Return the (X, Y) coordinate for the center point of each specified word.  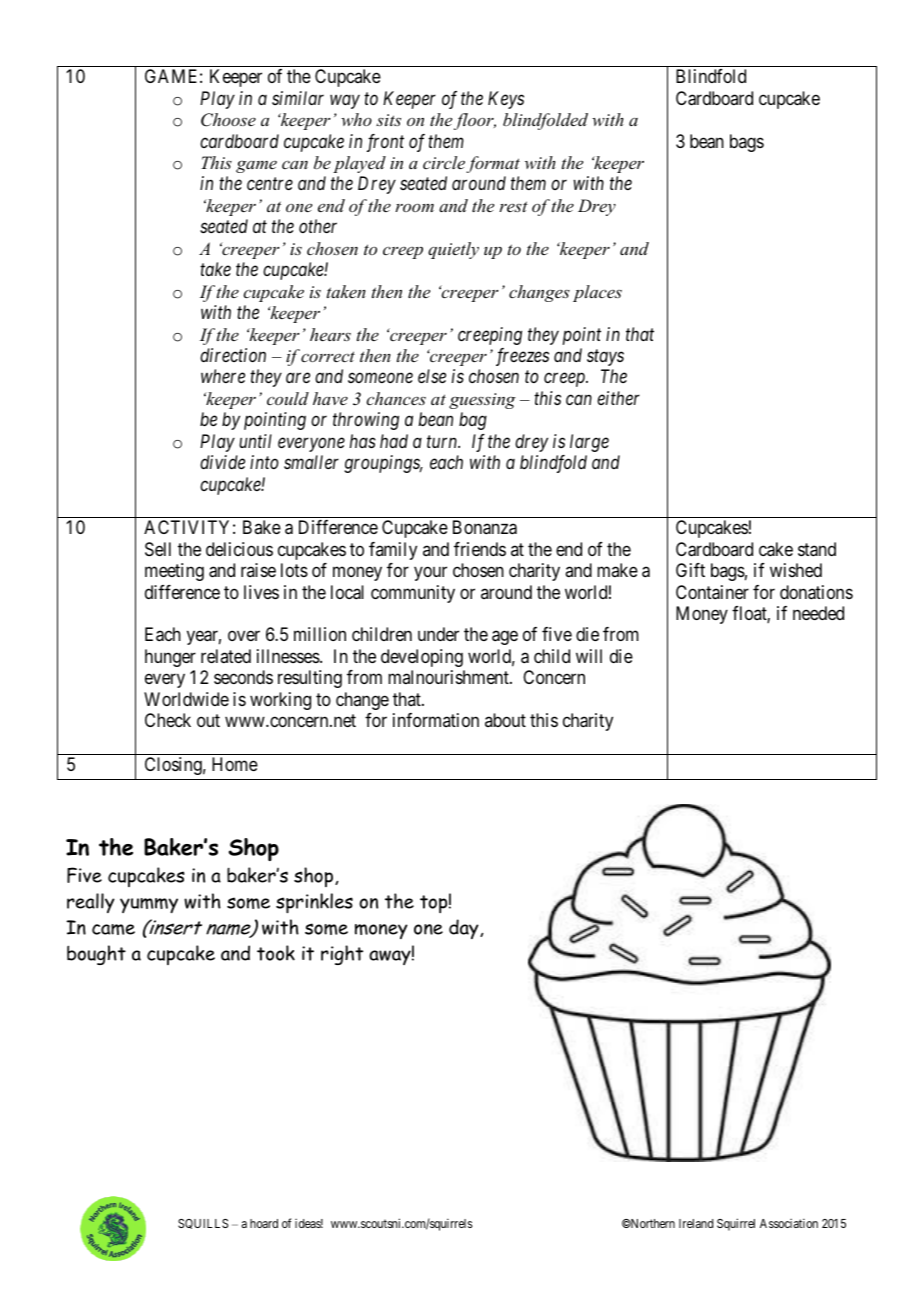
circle (444, 162)
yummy (149, 905)
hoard (264, 1223)
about (505, 720)
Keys (506, 100)
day (465, 929)
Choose (228, 120)
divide (222, 462)
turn (443, 442)
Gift (690, 570)
